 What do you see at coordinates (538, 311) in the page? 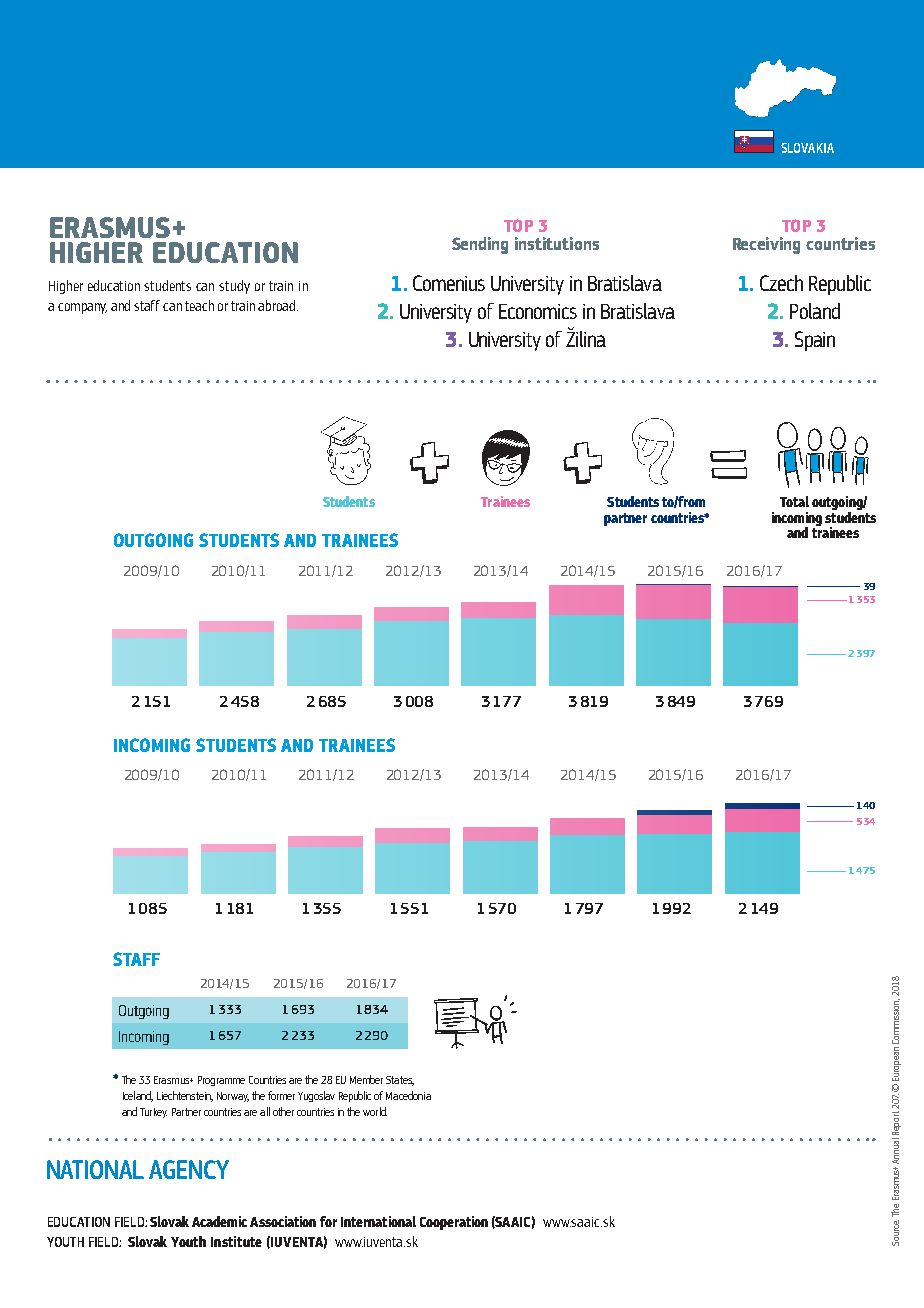
I see `Economics` at bounding box center [538, 311].
